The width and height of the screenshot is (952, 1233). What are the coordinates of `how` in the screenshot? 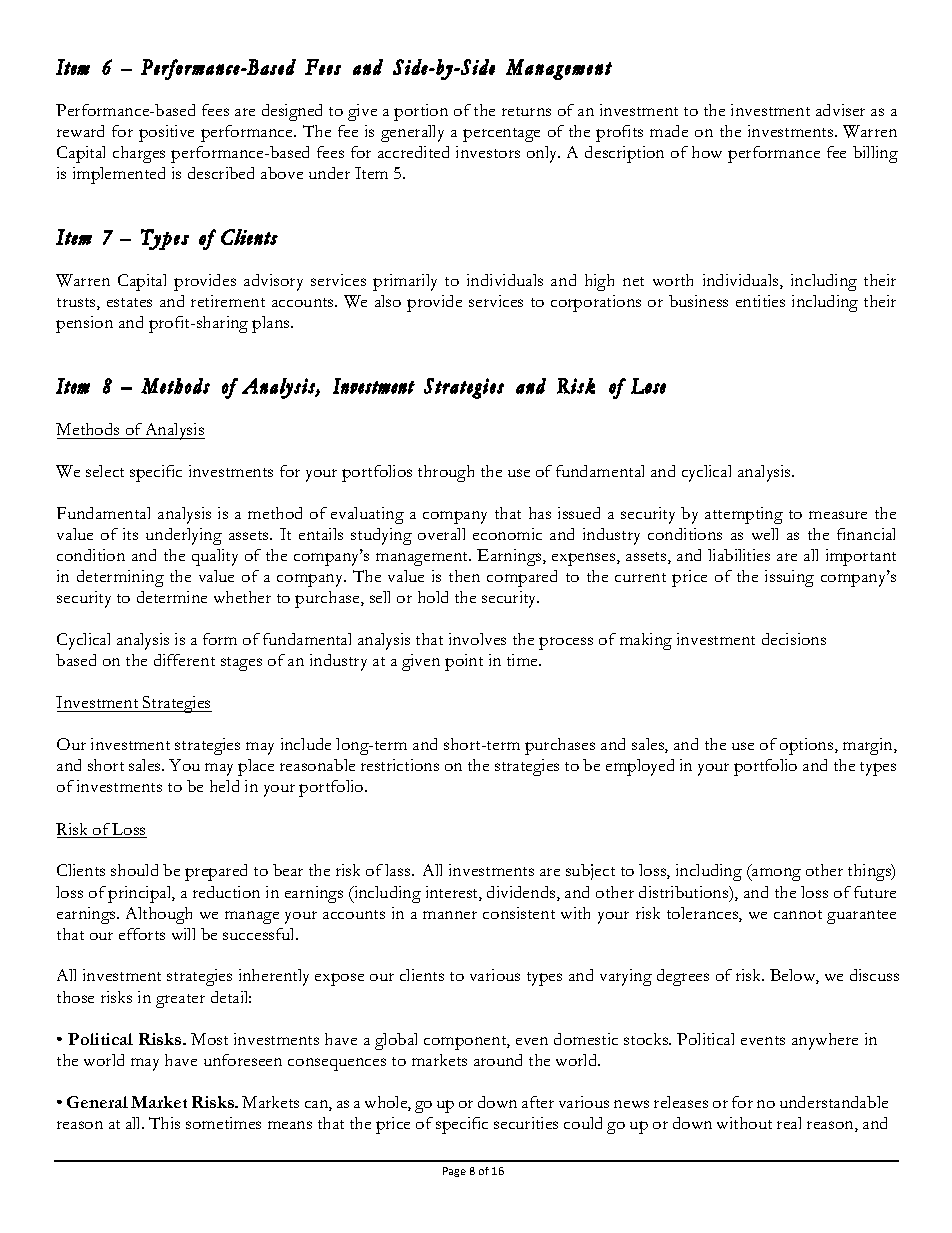 It's located at (707, 152).
